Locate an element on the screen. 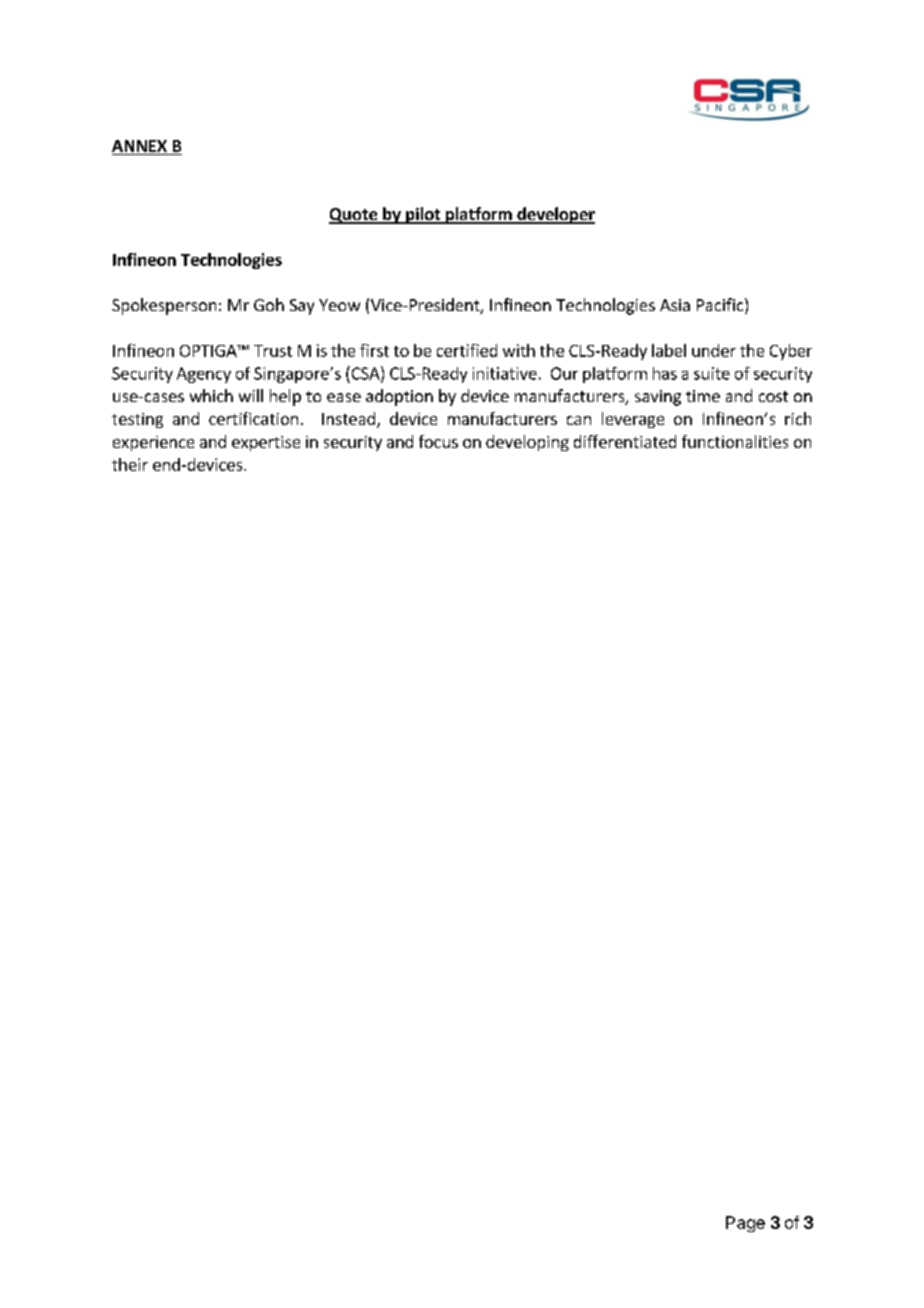 The height and width of the screenshot is (1308, 924). focus is located at coordinates (438, 441).
